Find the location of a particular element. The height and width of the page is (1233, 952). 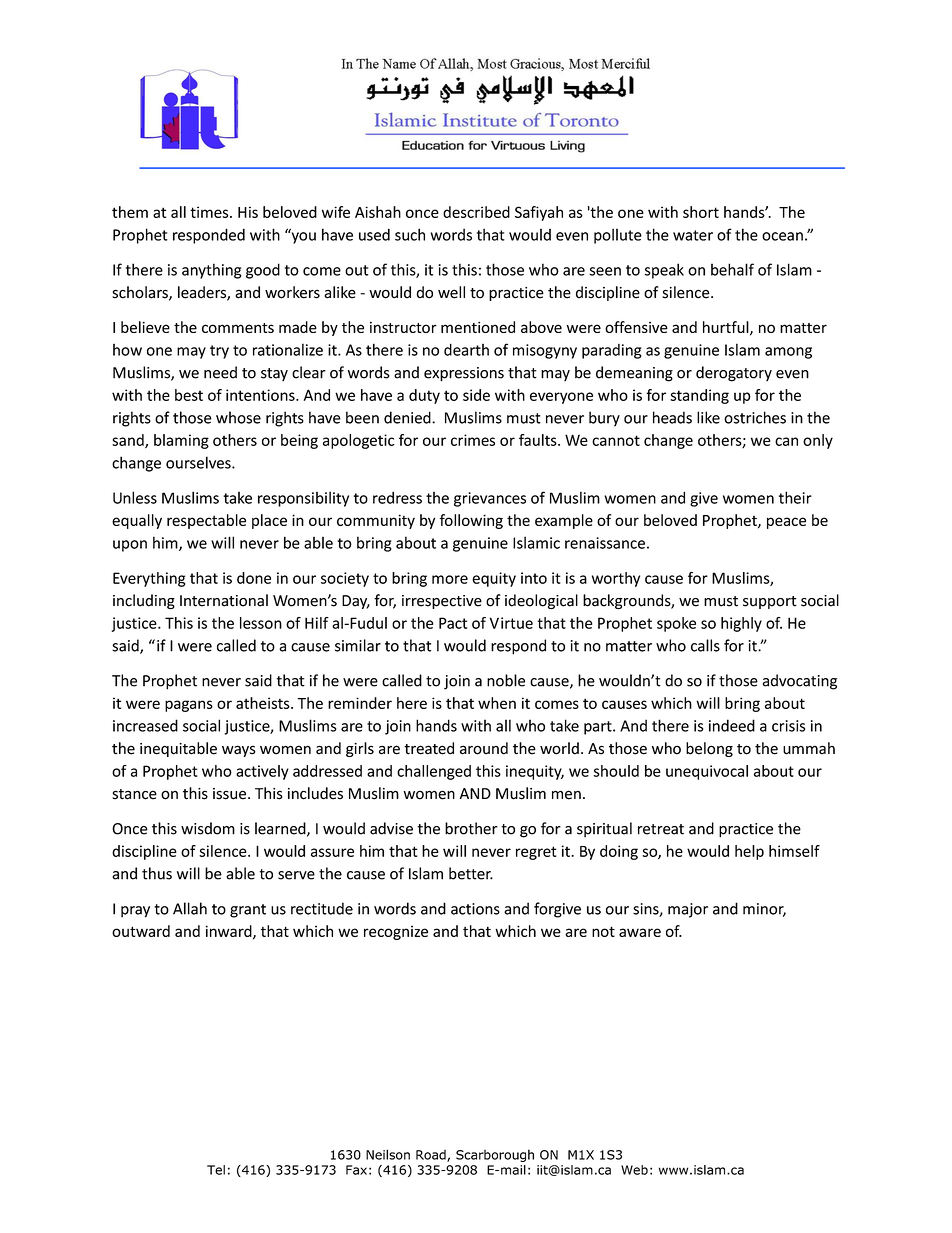

ourselves is located at coordinates (199, 462).
